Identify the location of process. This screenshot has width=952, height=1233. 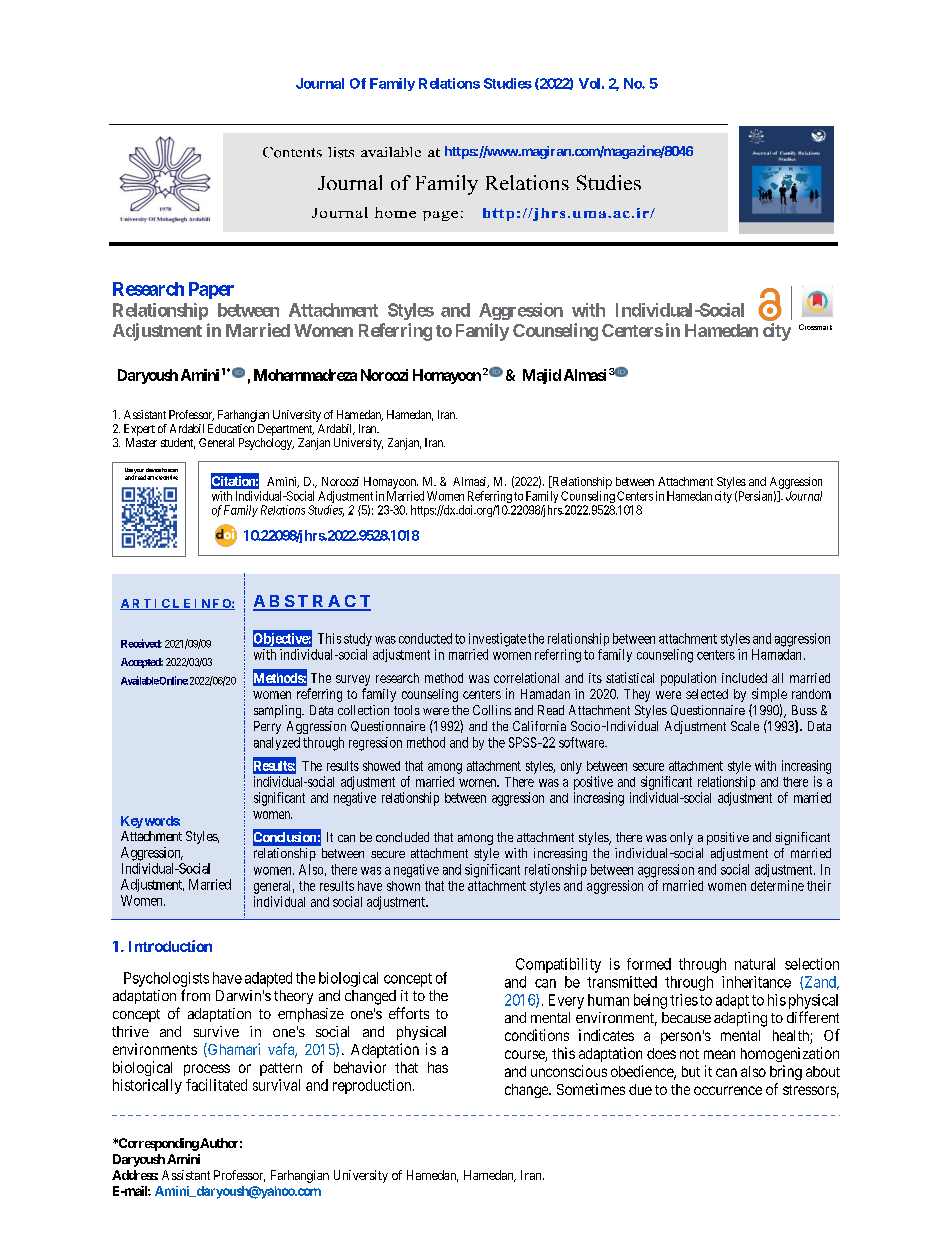
(207, 1070).
